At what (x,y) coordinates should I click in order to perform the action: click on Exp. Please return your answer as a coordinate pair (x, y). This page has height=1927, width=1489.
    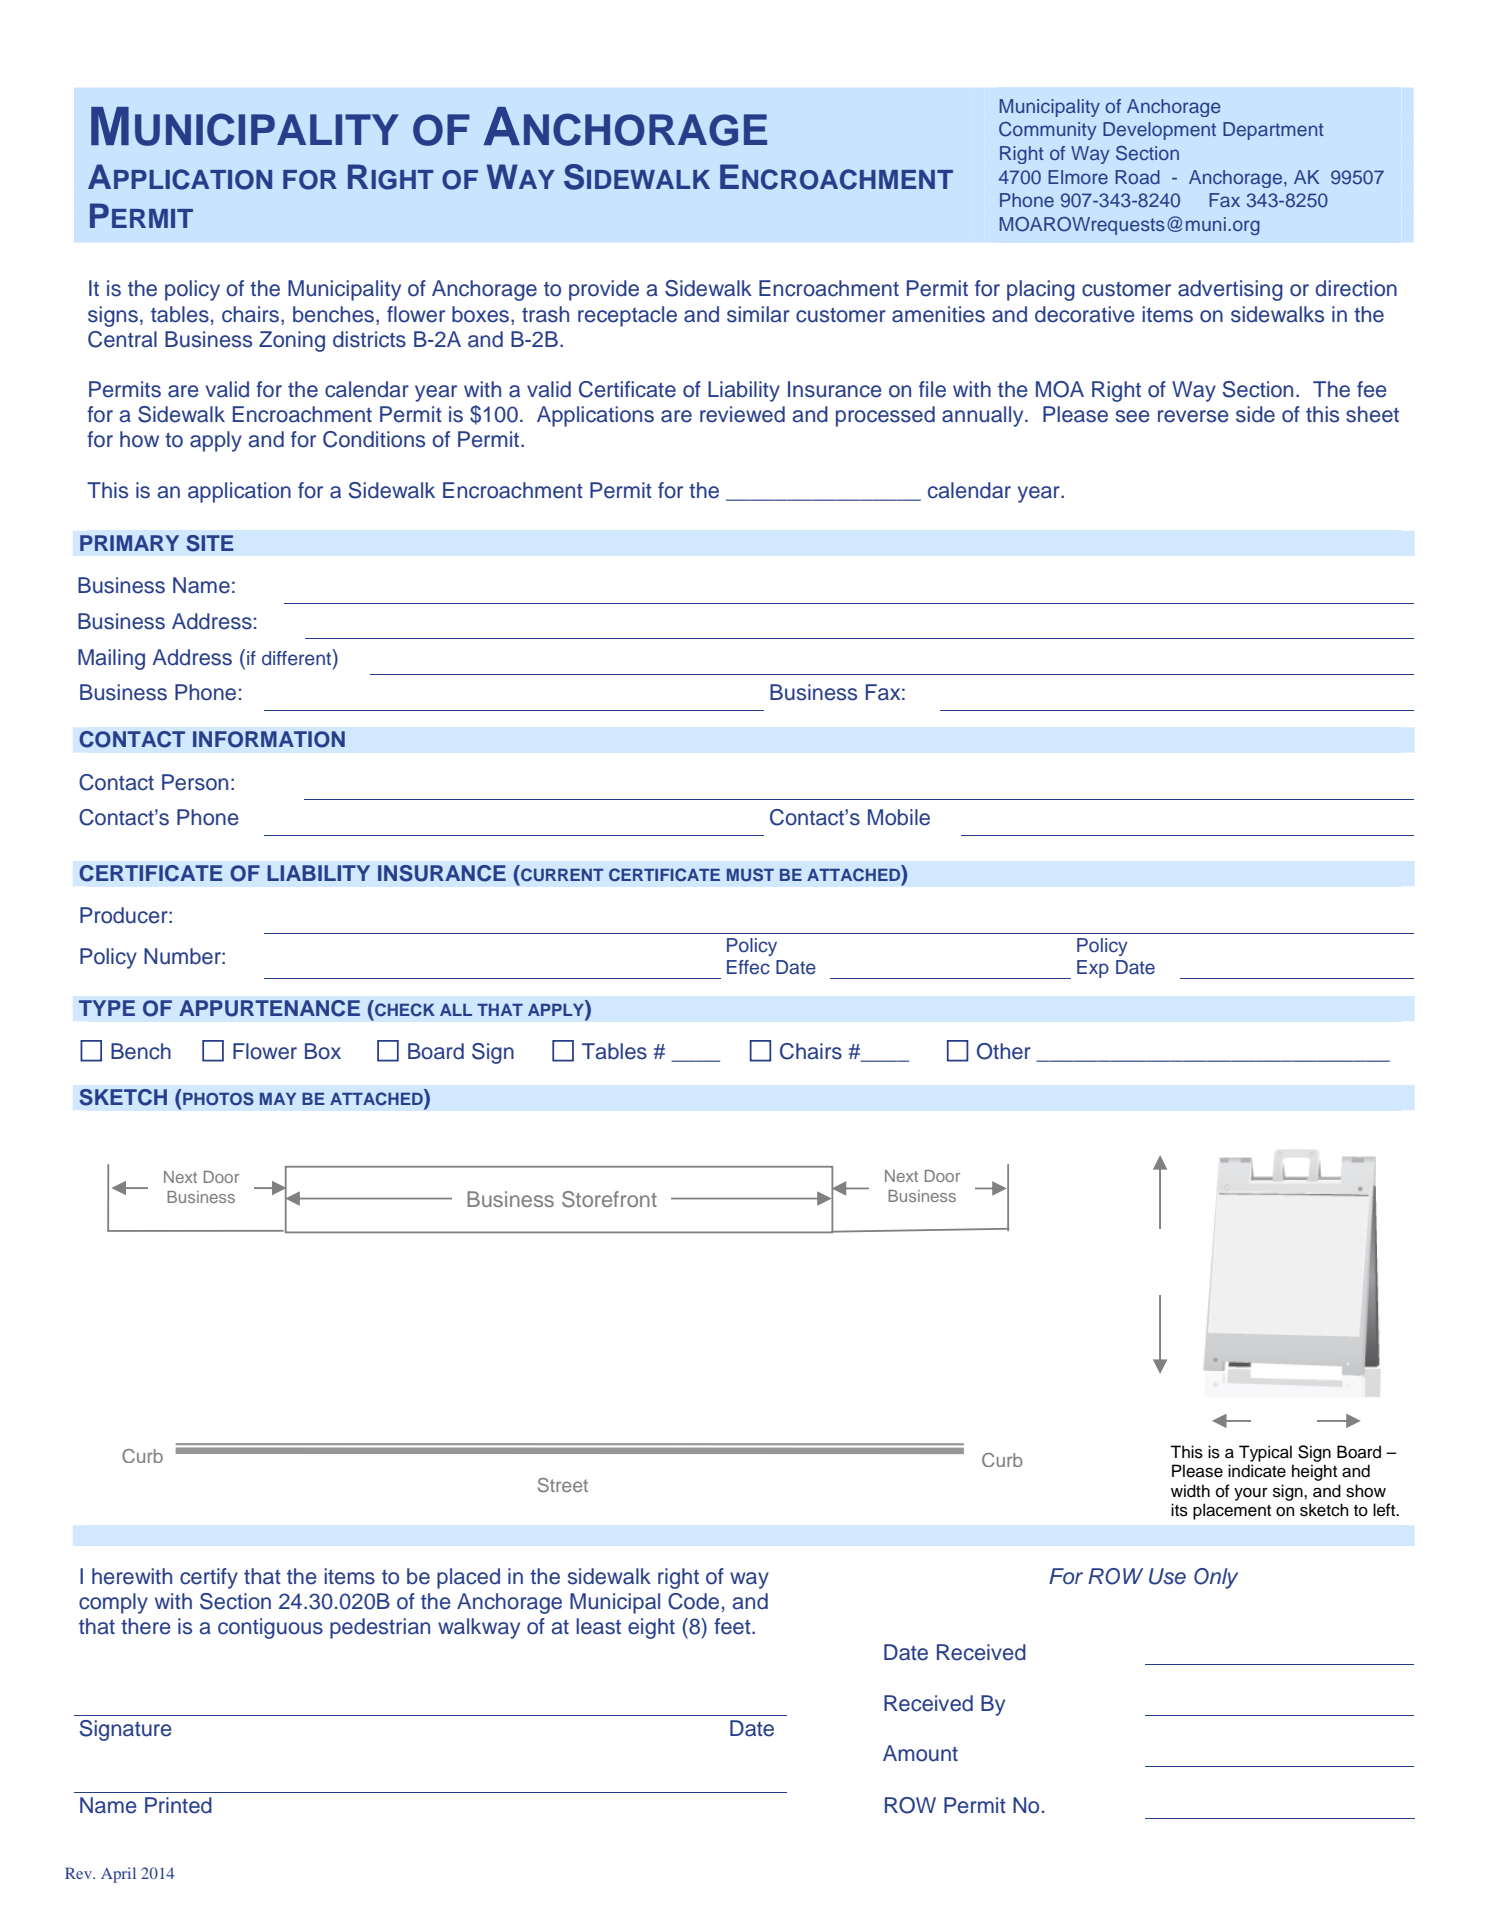
    Looking at the image, I should click on (1093, 969).
